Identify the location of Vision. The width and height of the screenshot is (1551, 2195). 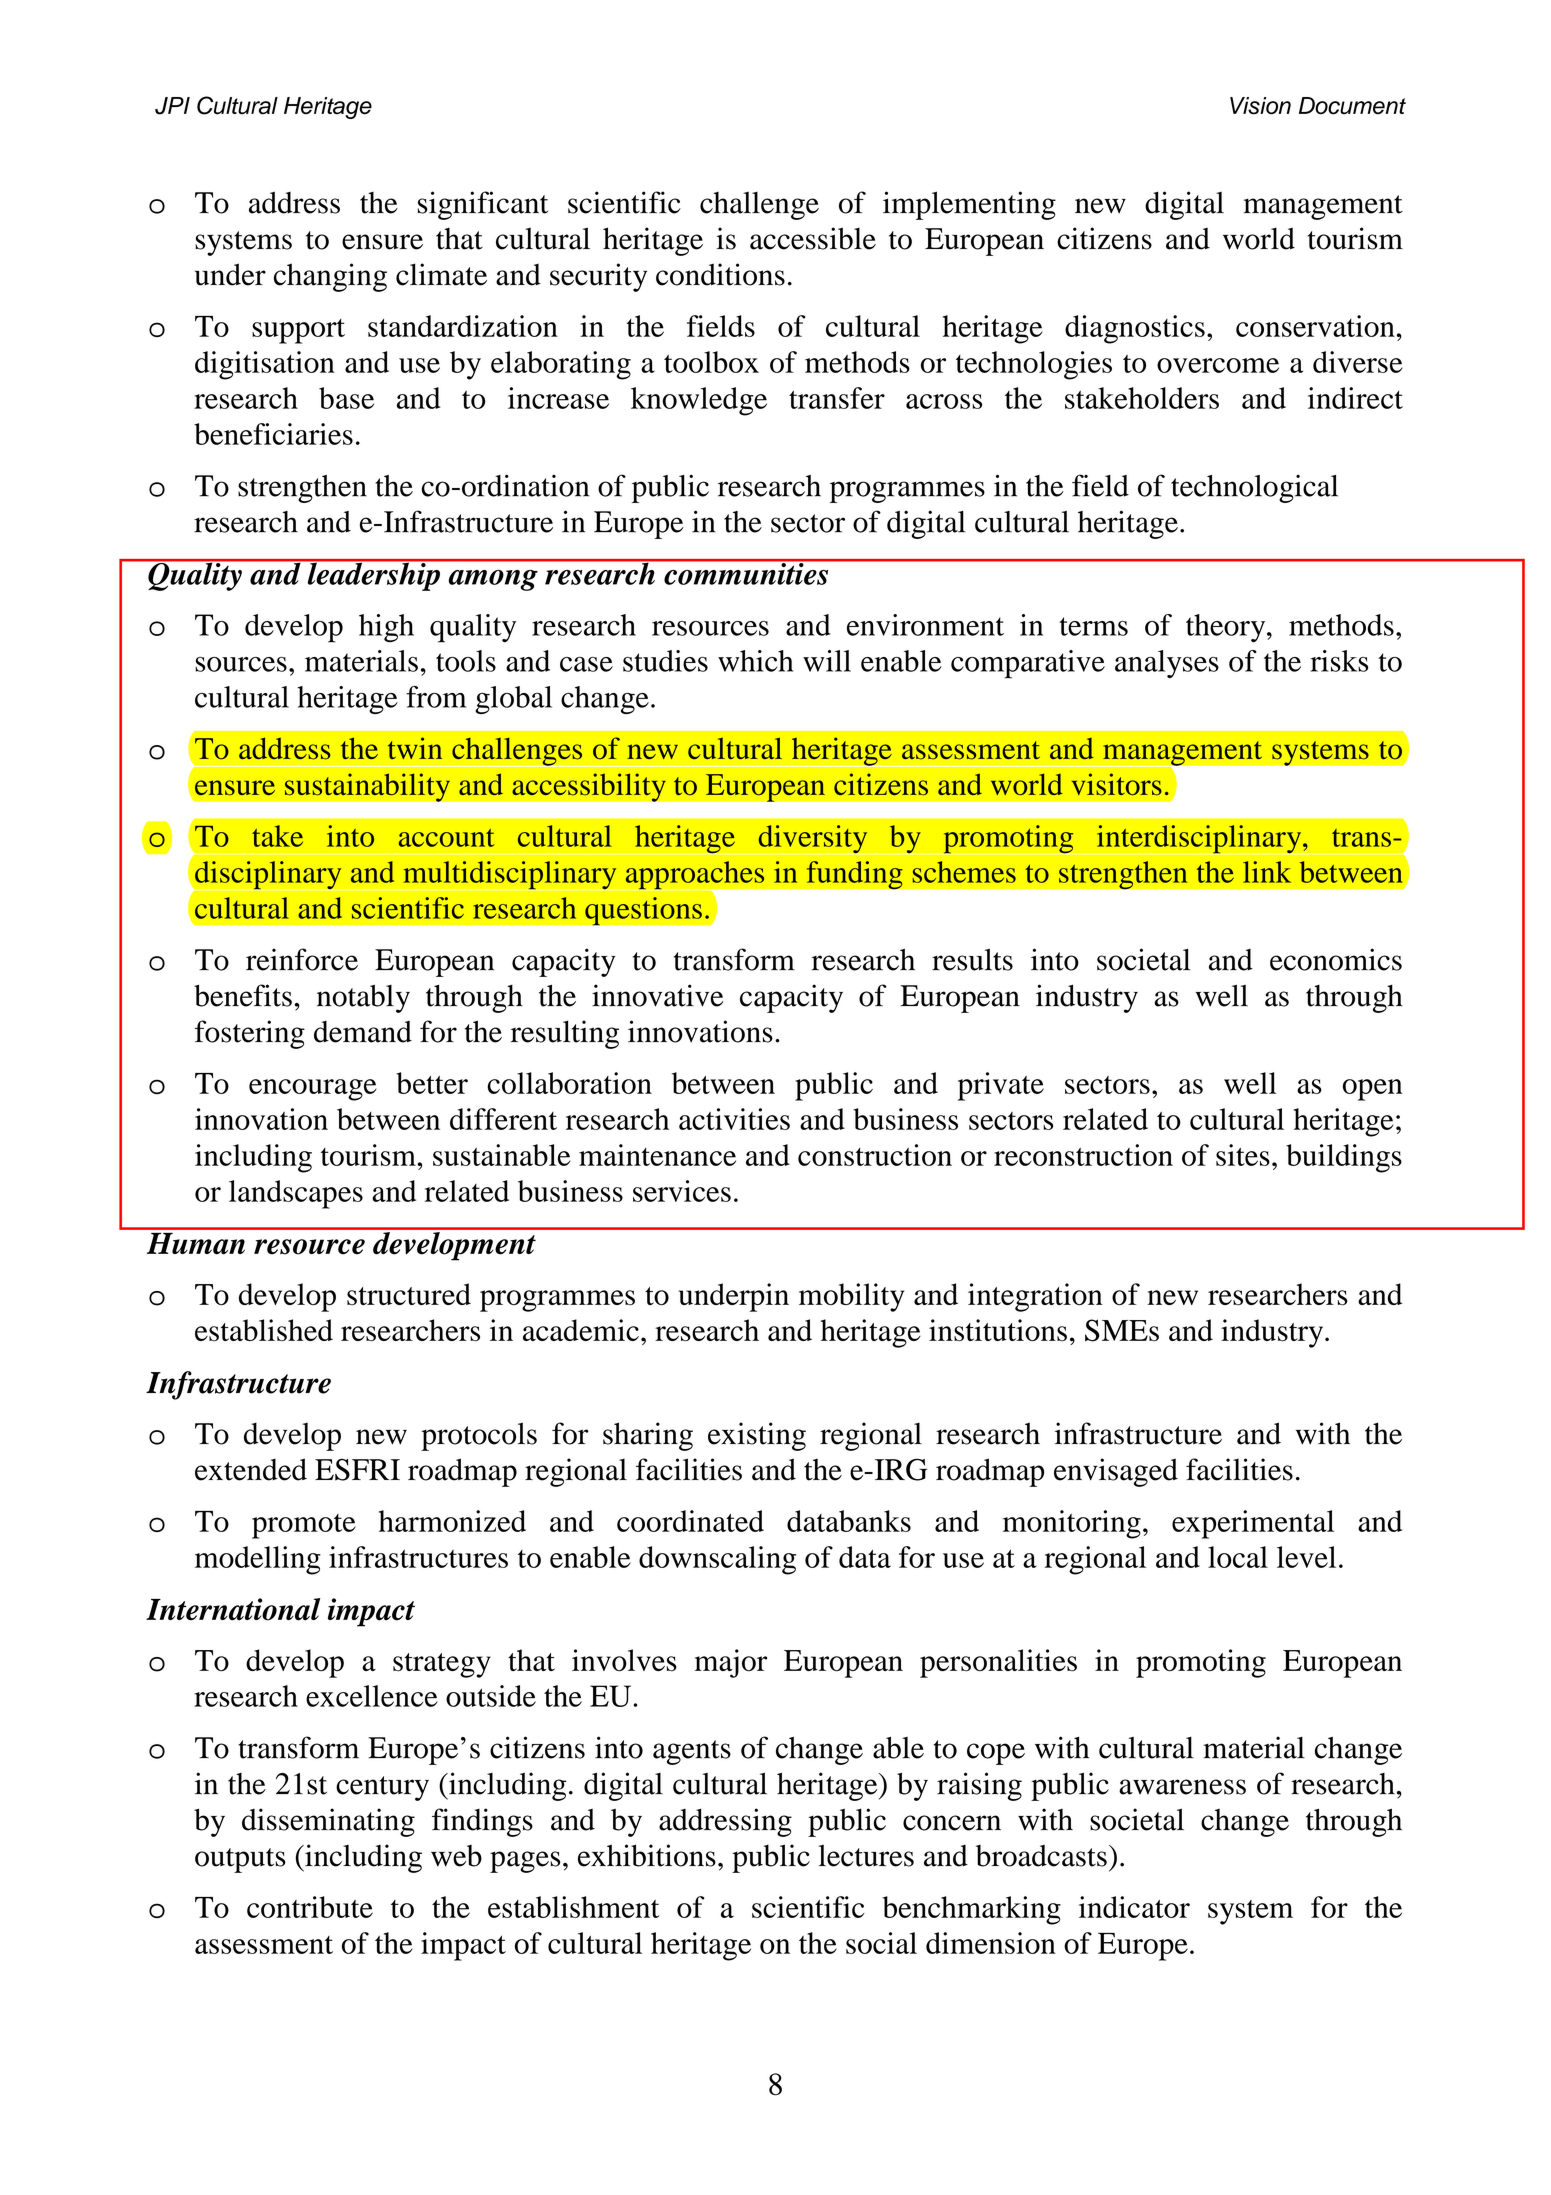
(1260, 106).
